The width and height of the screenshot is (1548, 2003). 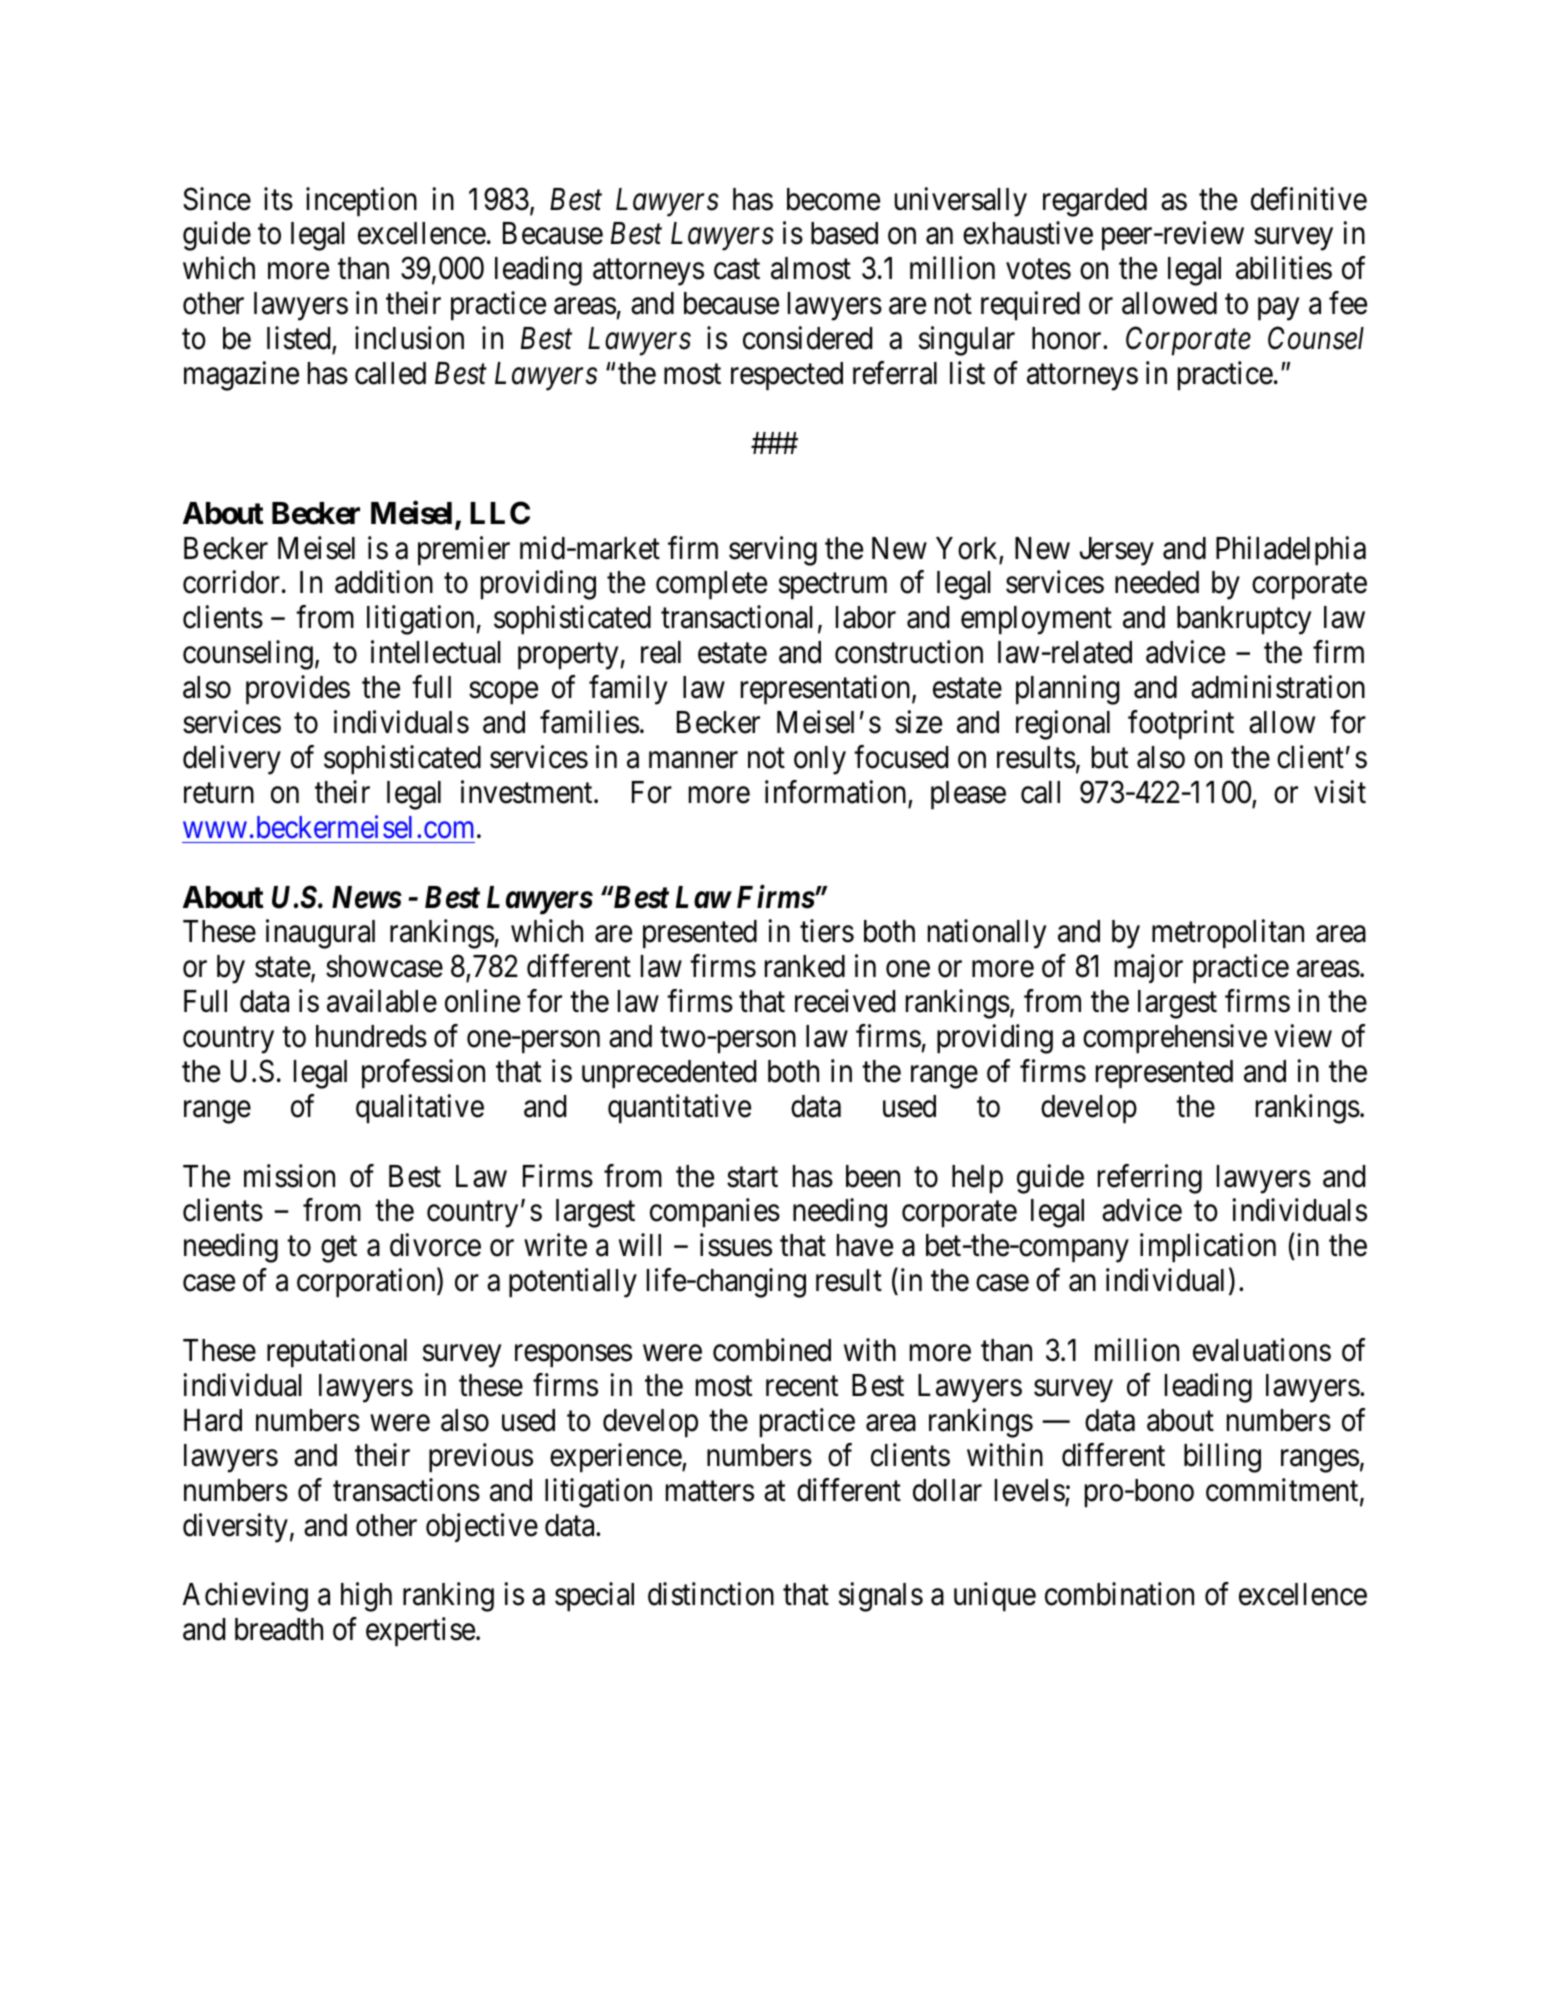 What do you see at coordinates (1228, 934) in the screenshot?
I see `metropolitan` at bounding box center [1228, 934].
